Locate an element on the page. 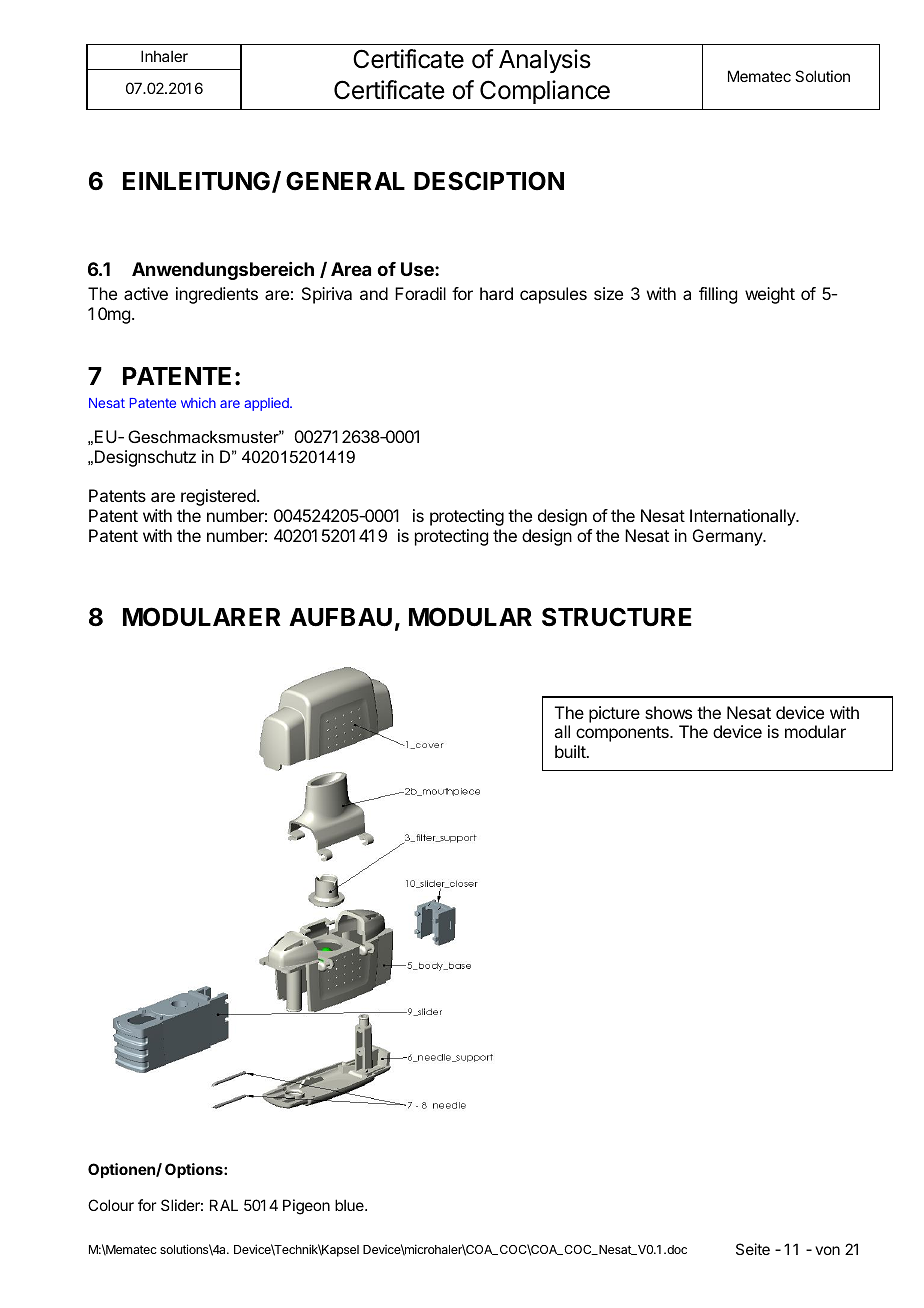 The width and height of the page is (924, 1308). Inhaler is located at coordinates (164, 56).
